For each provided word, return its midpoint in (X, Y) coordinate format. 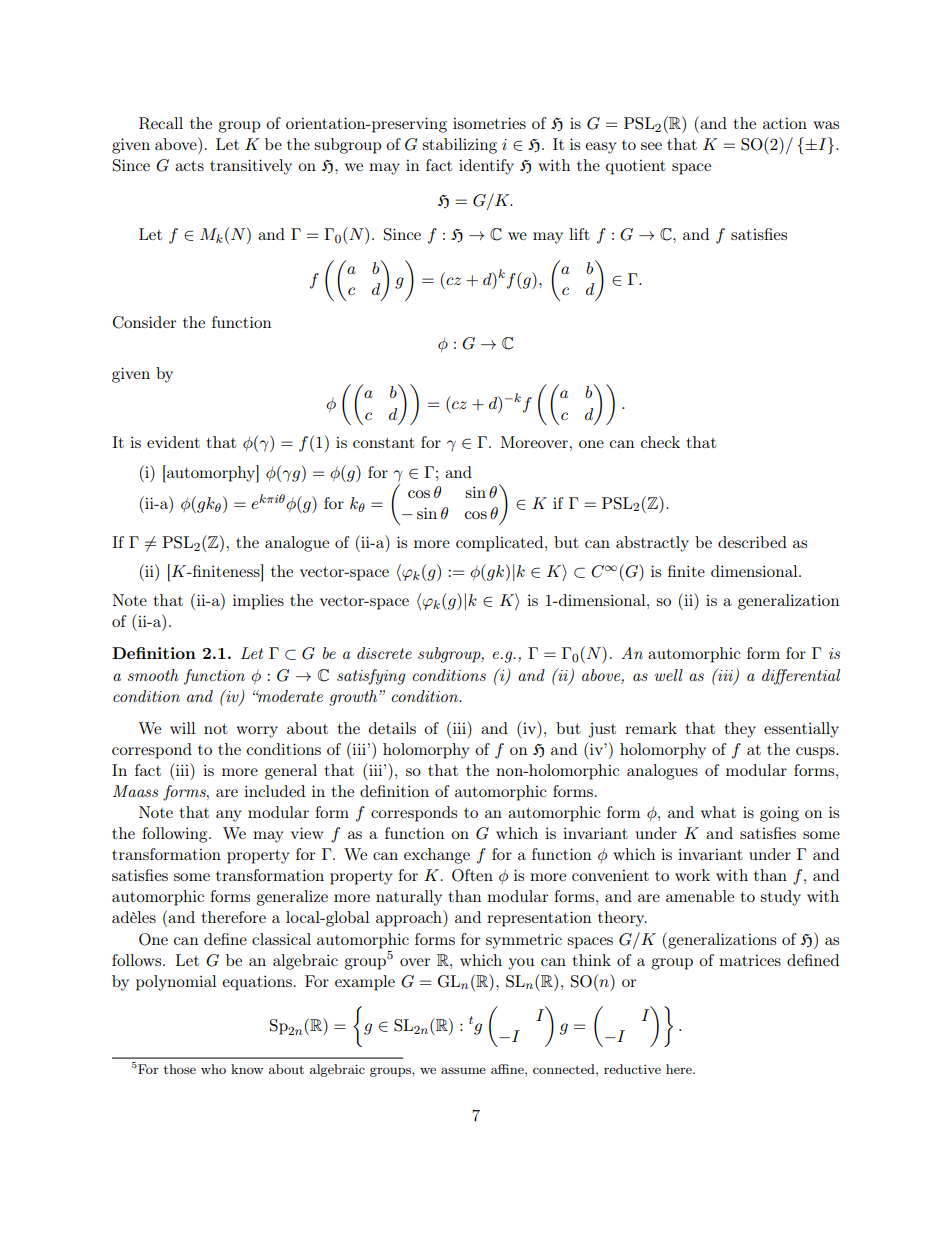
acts (189, 165)
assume (463, 1070)
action (785, 123)
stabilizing (459, 146)
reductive (632, 1069)
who (213, 1069)
